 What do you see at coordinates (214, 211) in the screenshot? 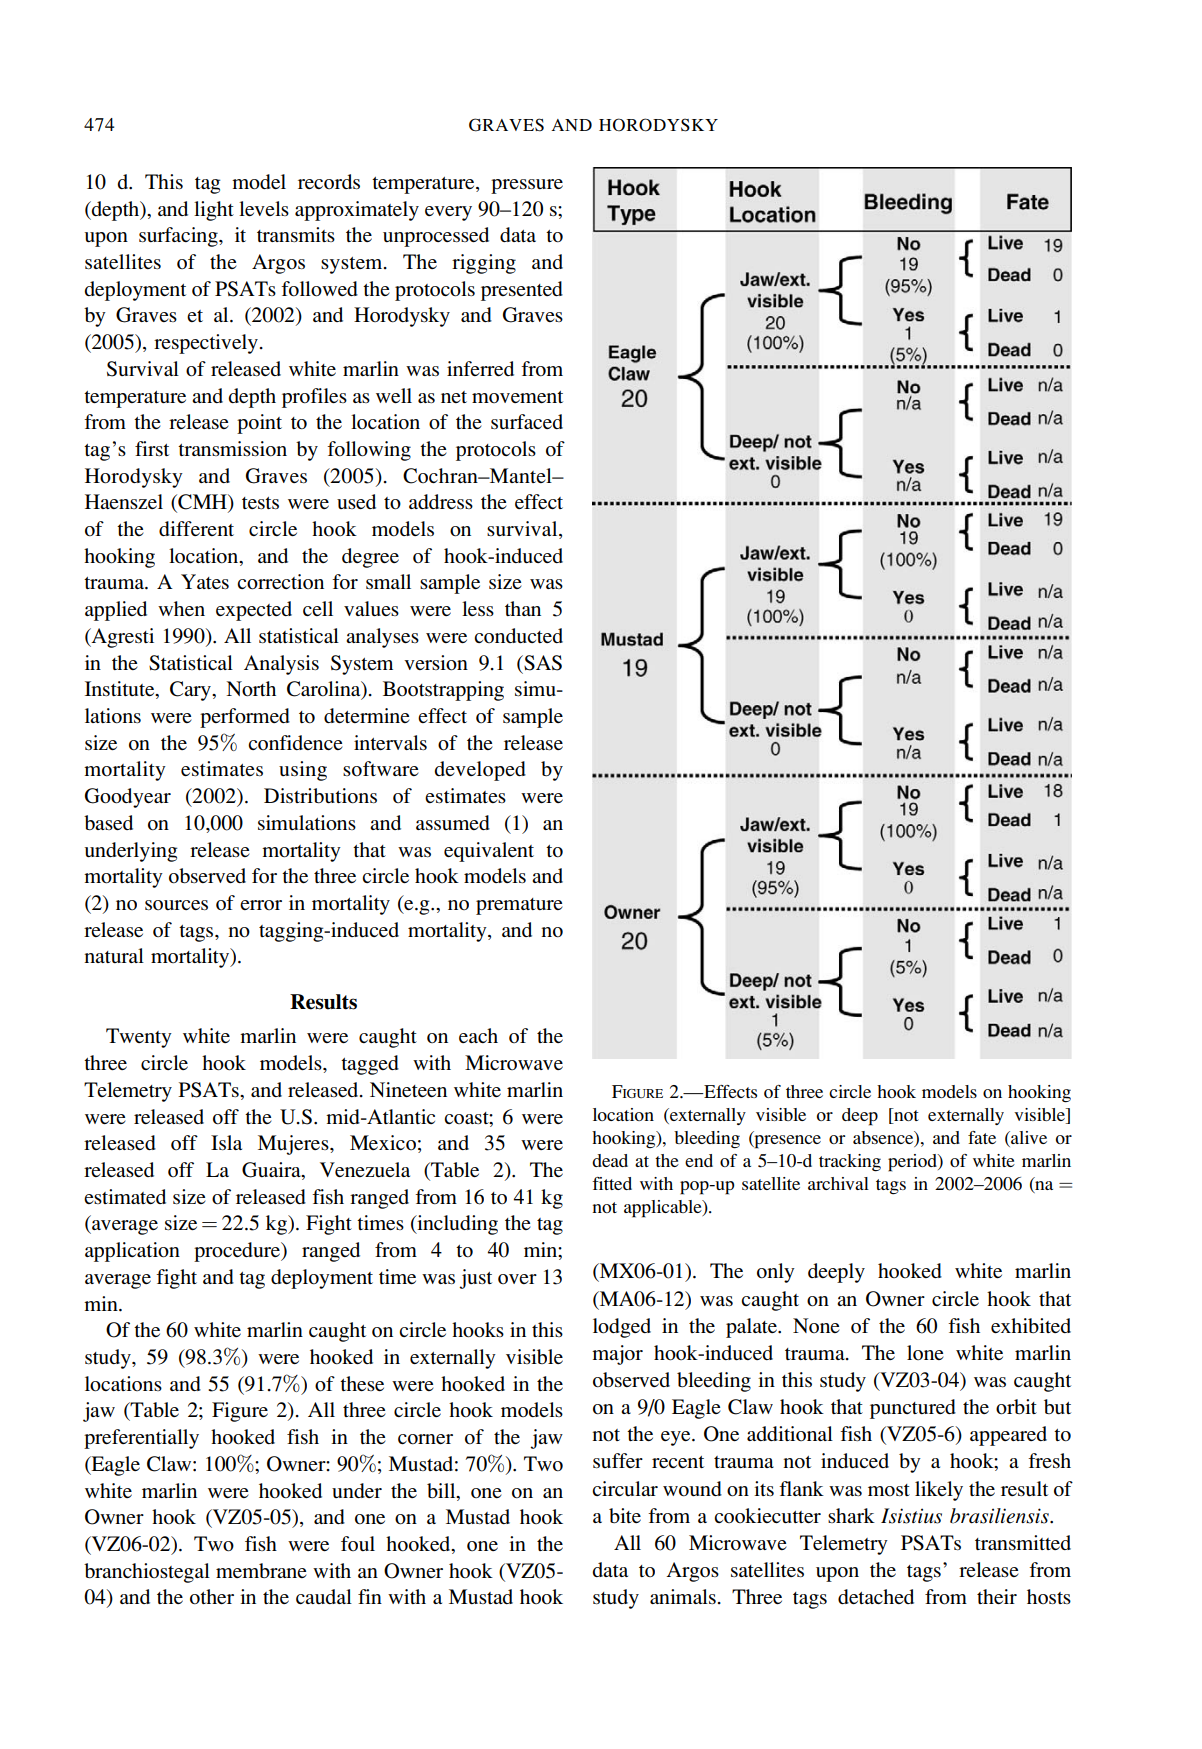
I see `light` at bounding box center [214, 211].
